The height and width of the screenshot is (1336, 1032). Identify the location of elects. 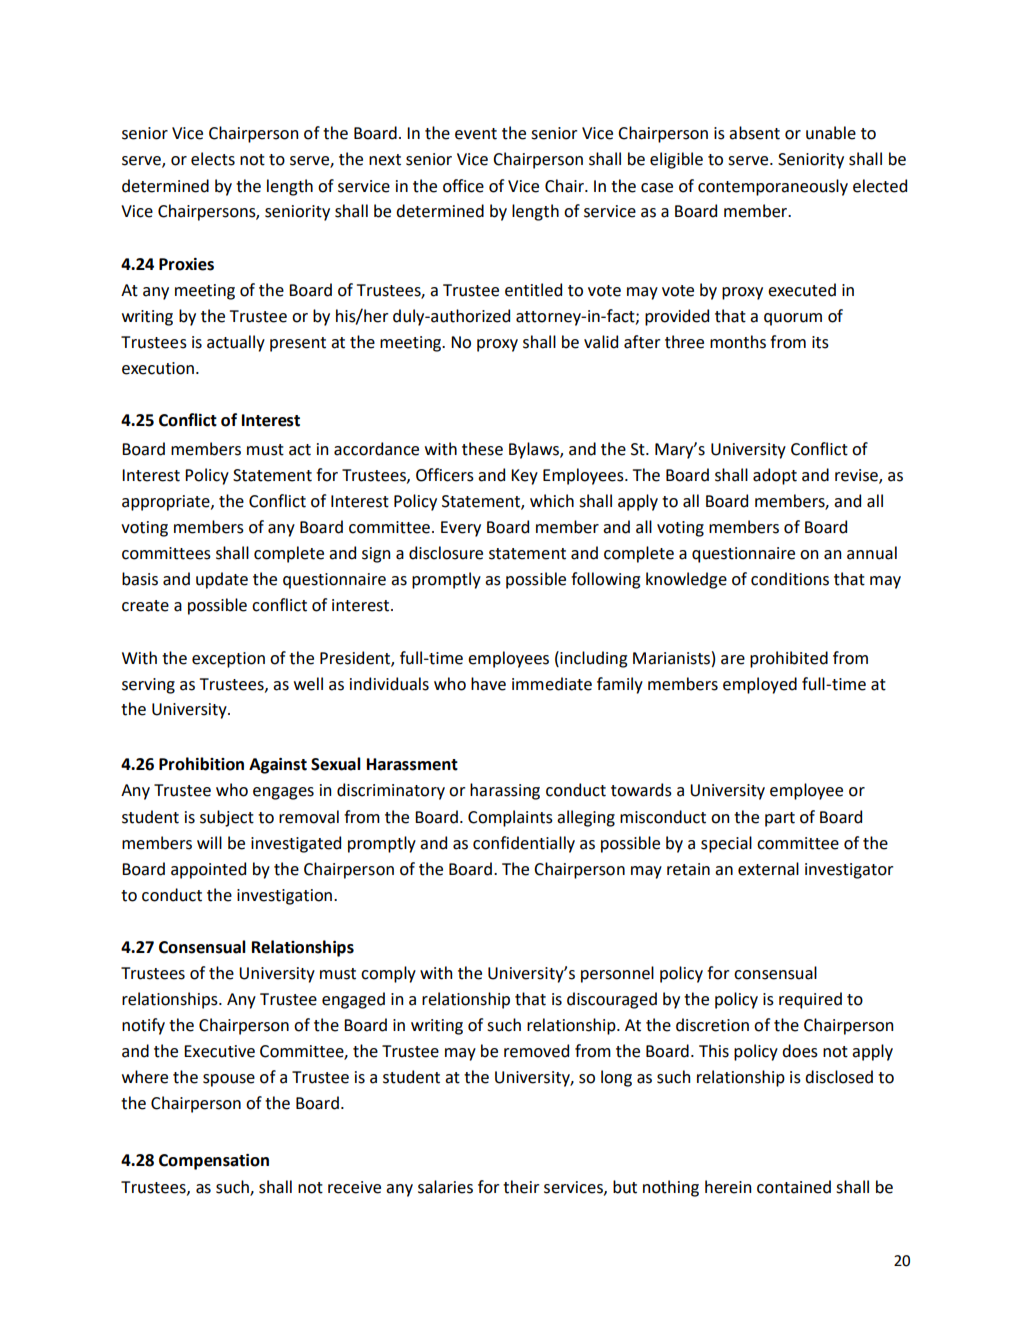
(213, 159).
